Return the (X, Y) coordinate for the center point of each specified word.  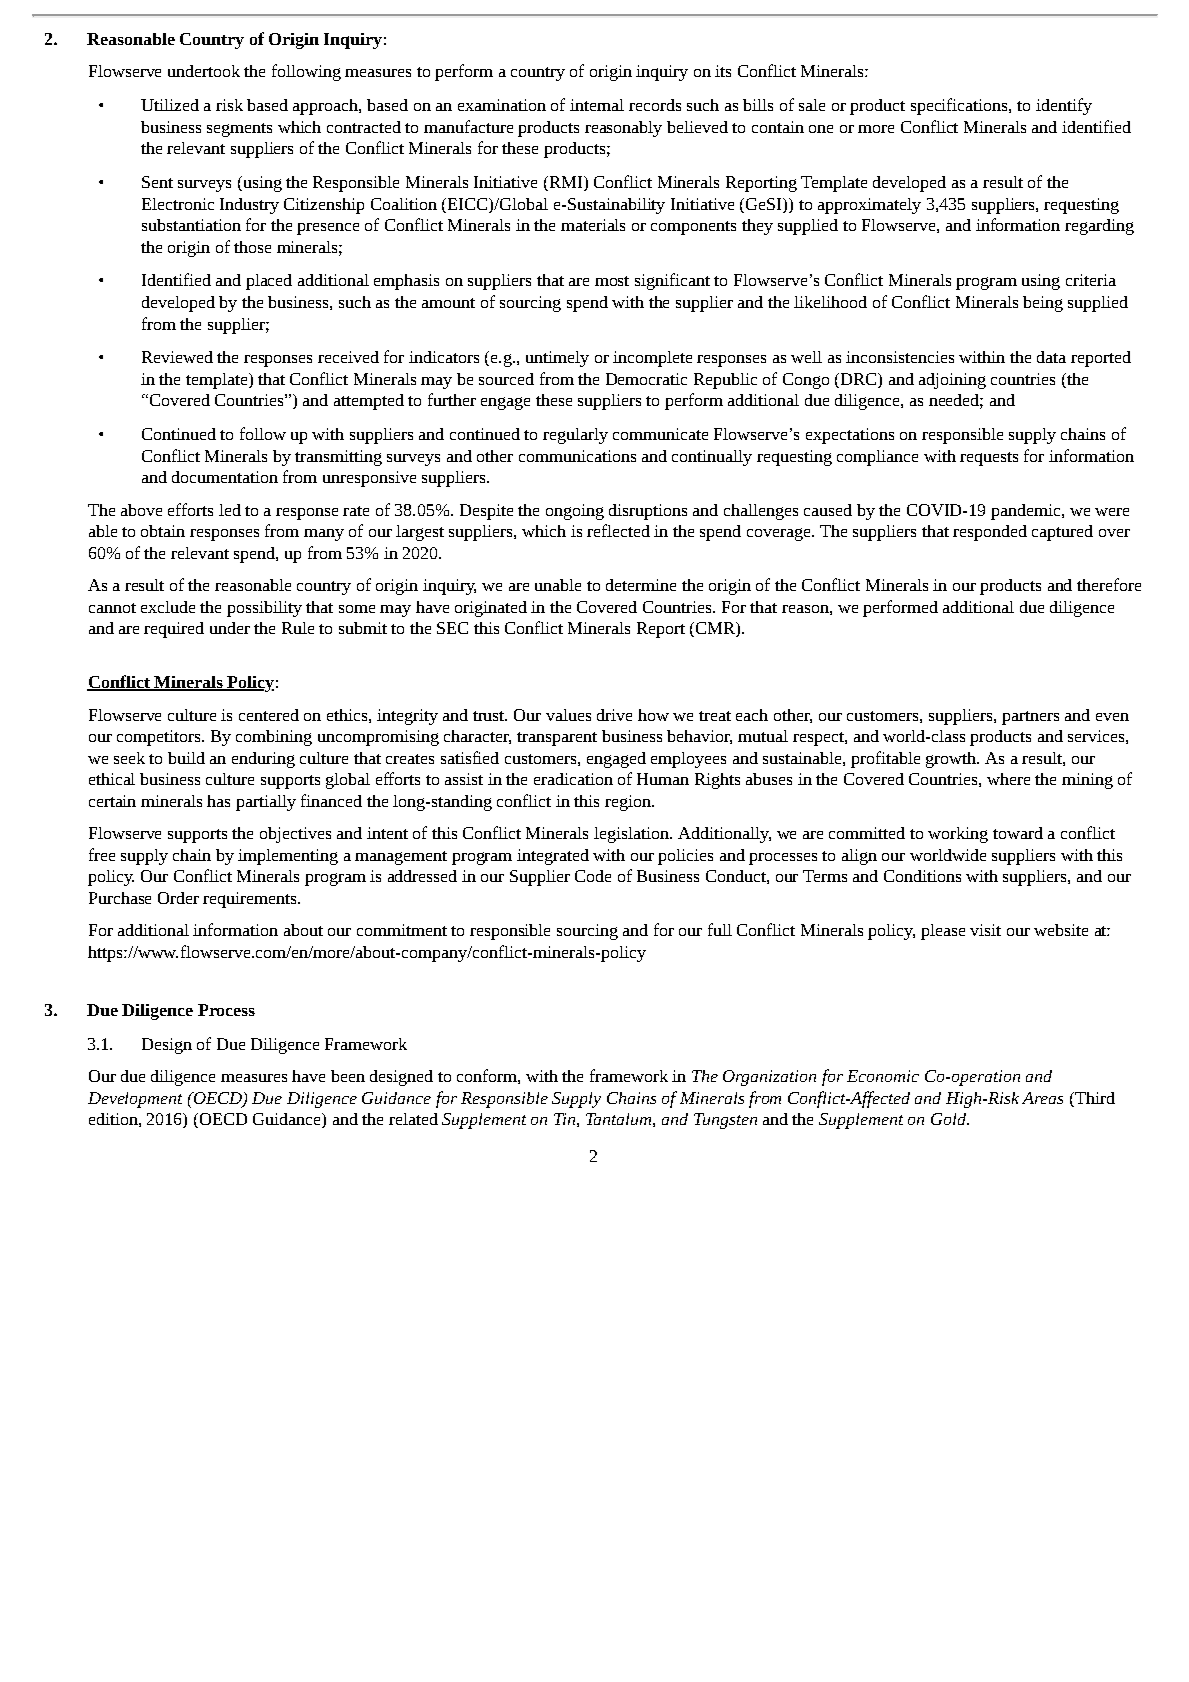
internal (597, 105)
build (186, 758)
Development (135, 1100)
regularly (575, 436)
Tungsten (725, 1121)
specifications (960, 106)
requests (989, 459)
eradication (573, 779)
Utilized (170, 105)
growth (952, 760)
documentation (225, 477)
